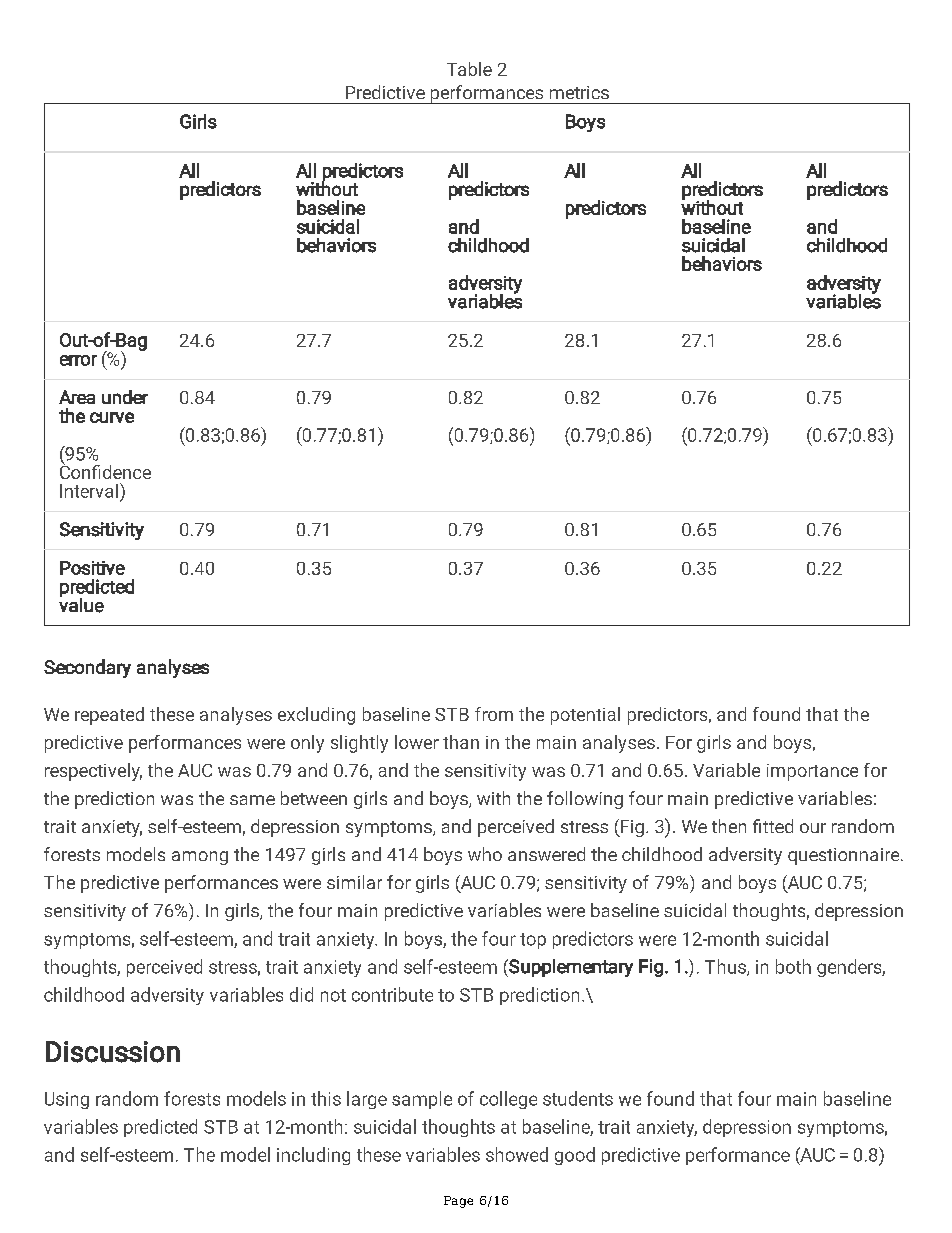 This page has height=1233, width=952. What do you see at coordinates (494, 714) in the page?
I see `from` at bounding box center [494, 714].
